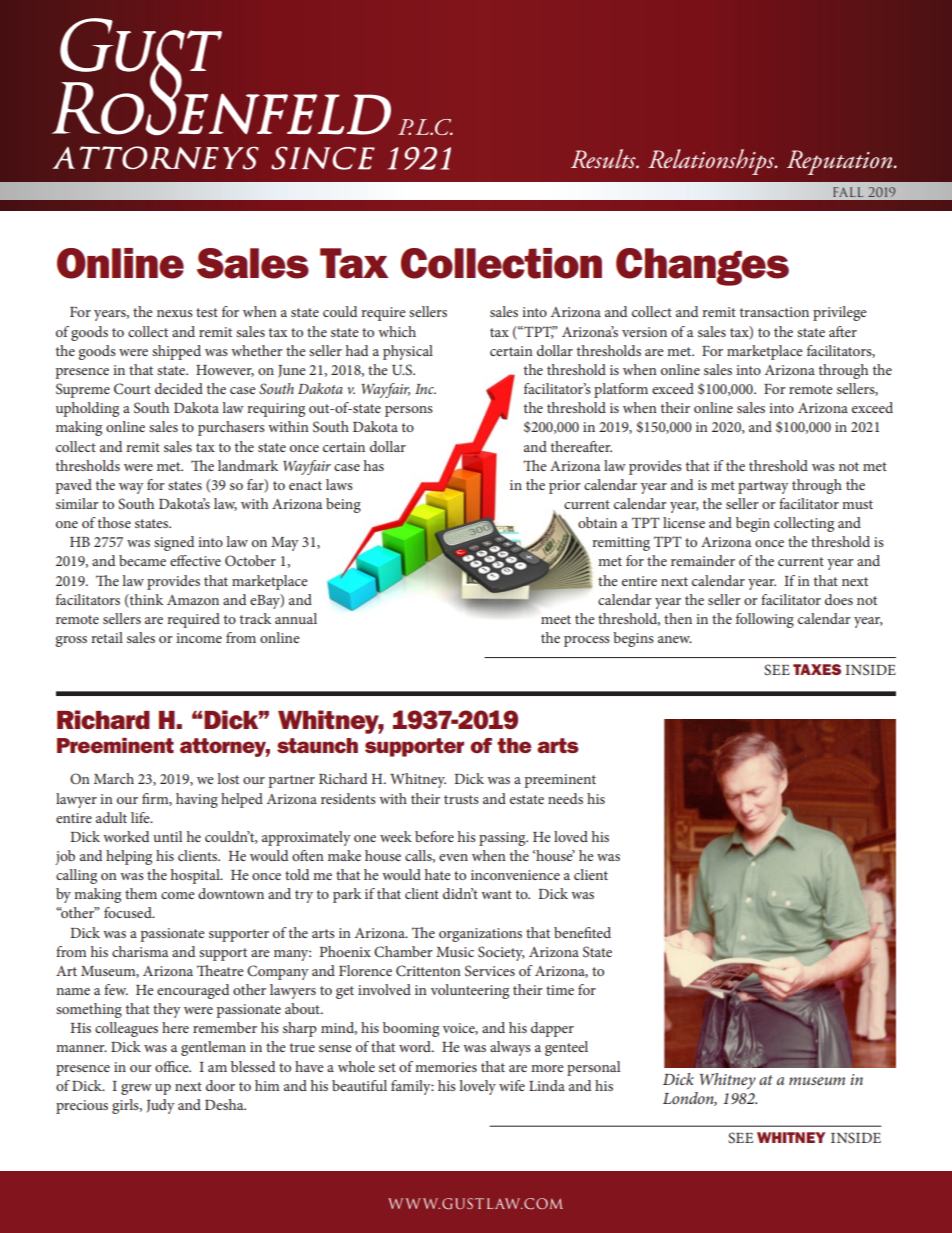  What do you see at coordinates (173, 1066) in the document?
I see `office` at bounding box center [173, 1066].
